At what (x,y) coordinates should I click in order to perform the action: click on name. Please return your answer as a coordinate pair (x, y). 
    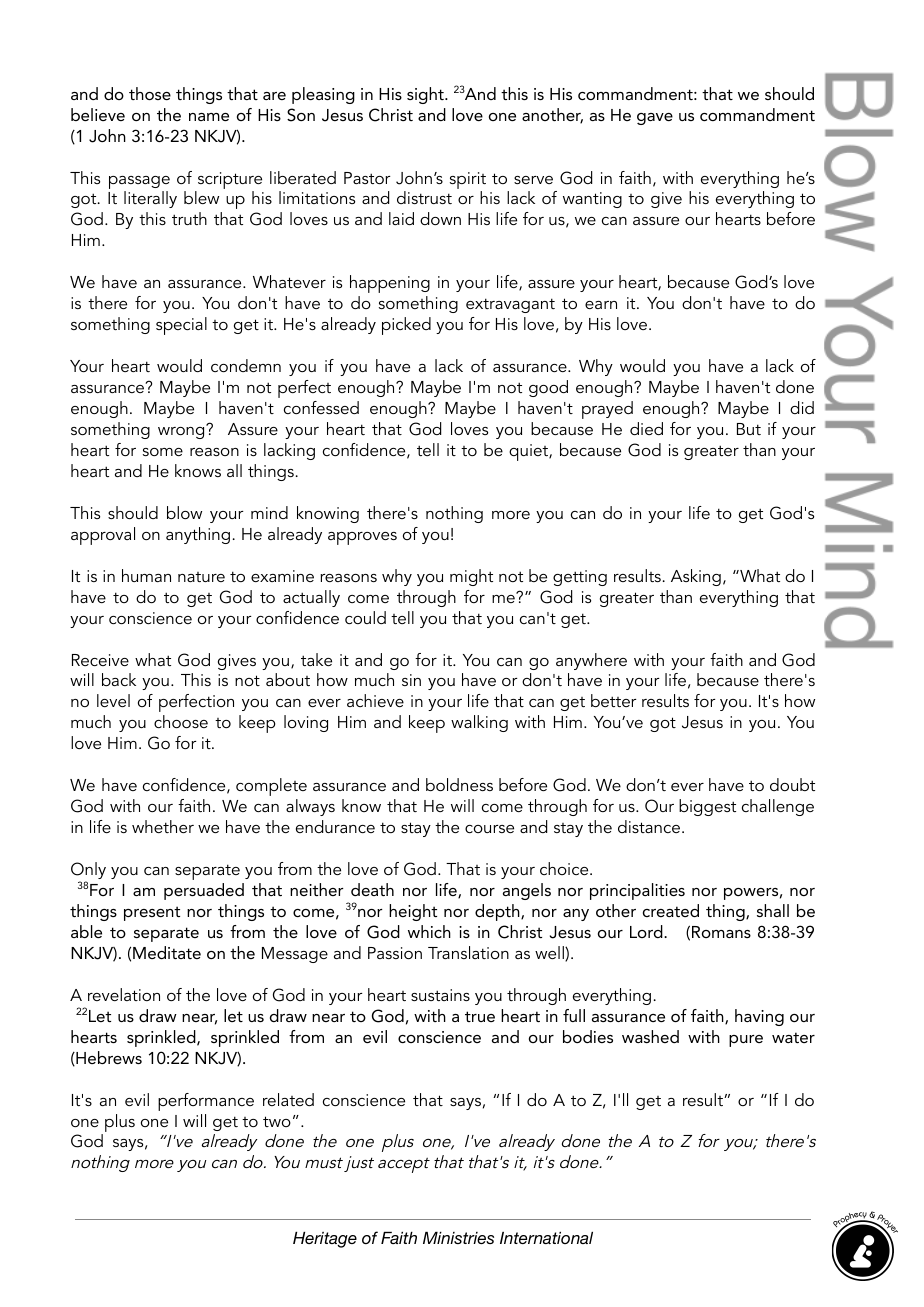
    Looking at the image, I should click on (209, 117).
